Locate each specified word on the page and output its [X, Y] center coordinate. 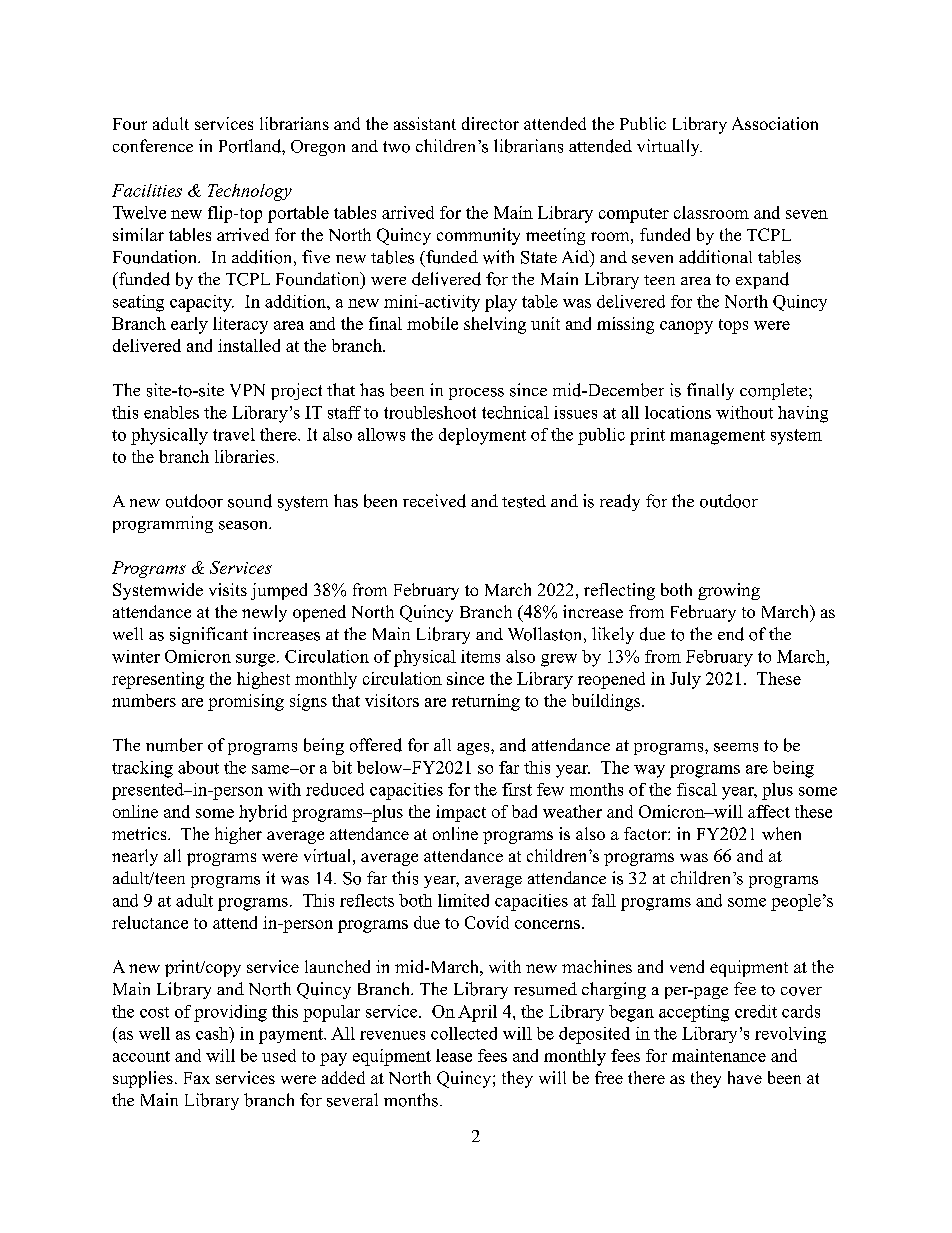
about [198, 767]
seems [736, 747]
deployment [482, 436]
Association [775, 123]
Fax [197, 1078]
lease [454, 1055]
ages [474, 749]
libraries [245, 456]
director [490, 123]
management [717, 437]
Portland [251, 146]
